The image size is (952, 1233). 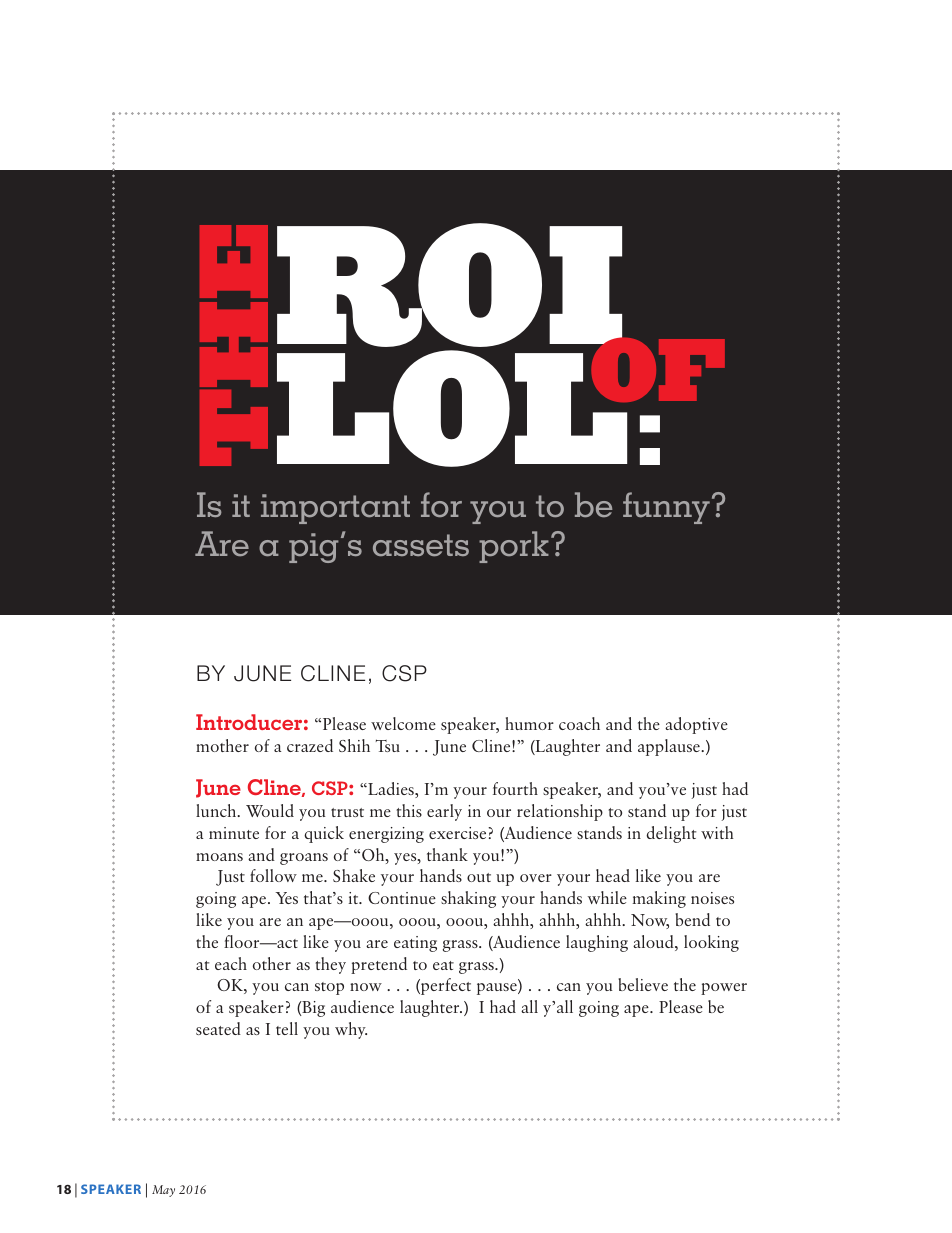 I want to click on applause, so click(x=670, y=747).
